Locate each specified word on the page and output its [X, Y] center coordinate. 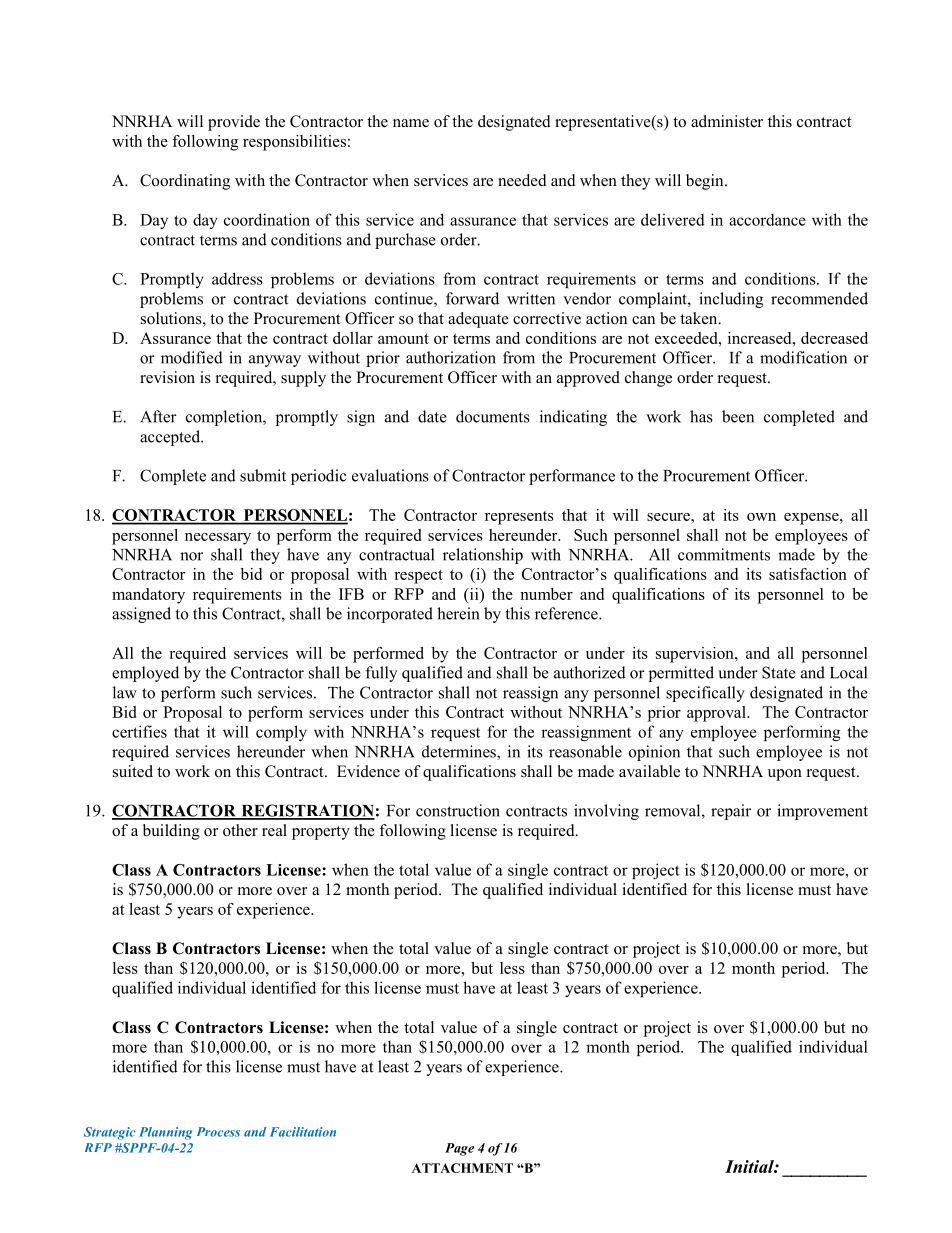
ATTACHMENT [462, 1168]
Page [459, 1149]
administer [727, 121]
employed [145, 674]
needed [522, 180]
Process [218, 1132]
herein [458, 613]
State [779, 672]
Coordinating [185, 182]
